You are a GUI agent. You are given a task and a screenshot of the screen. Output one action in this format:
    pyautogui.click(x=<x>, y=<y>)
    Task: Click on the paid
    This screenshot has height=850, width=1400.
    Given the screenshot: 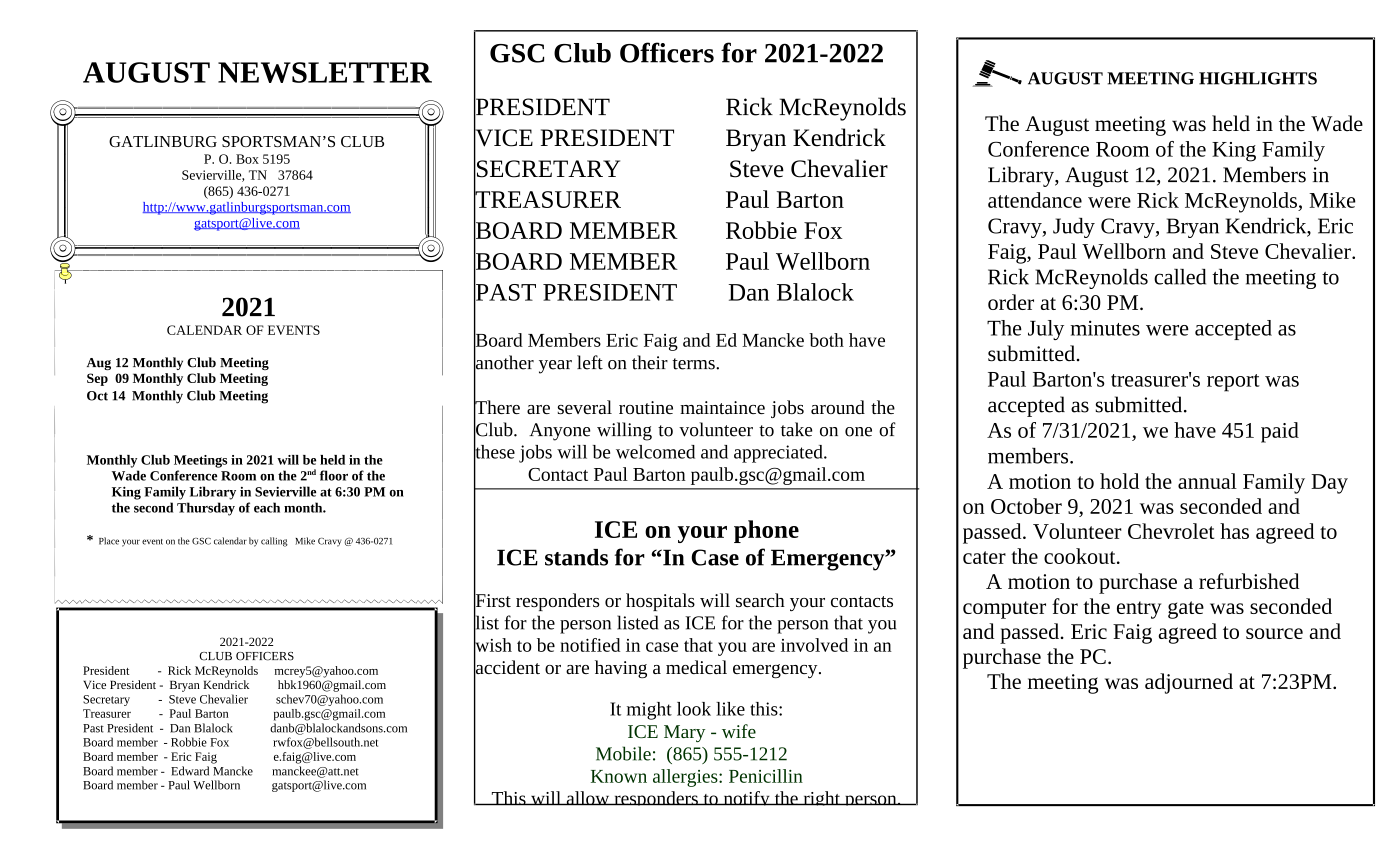 What is the action you would take?
    pyautogui.click(x=1280, y=432)
